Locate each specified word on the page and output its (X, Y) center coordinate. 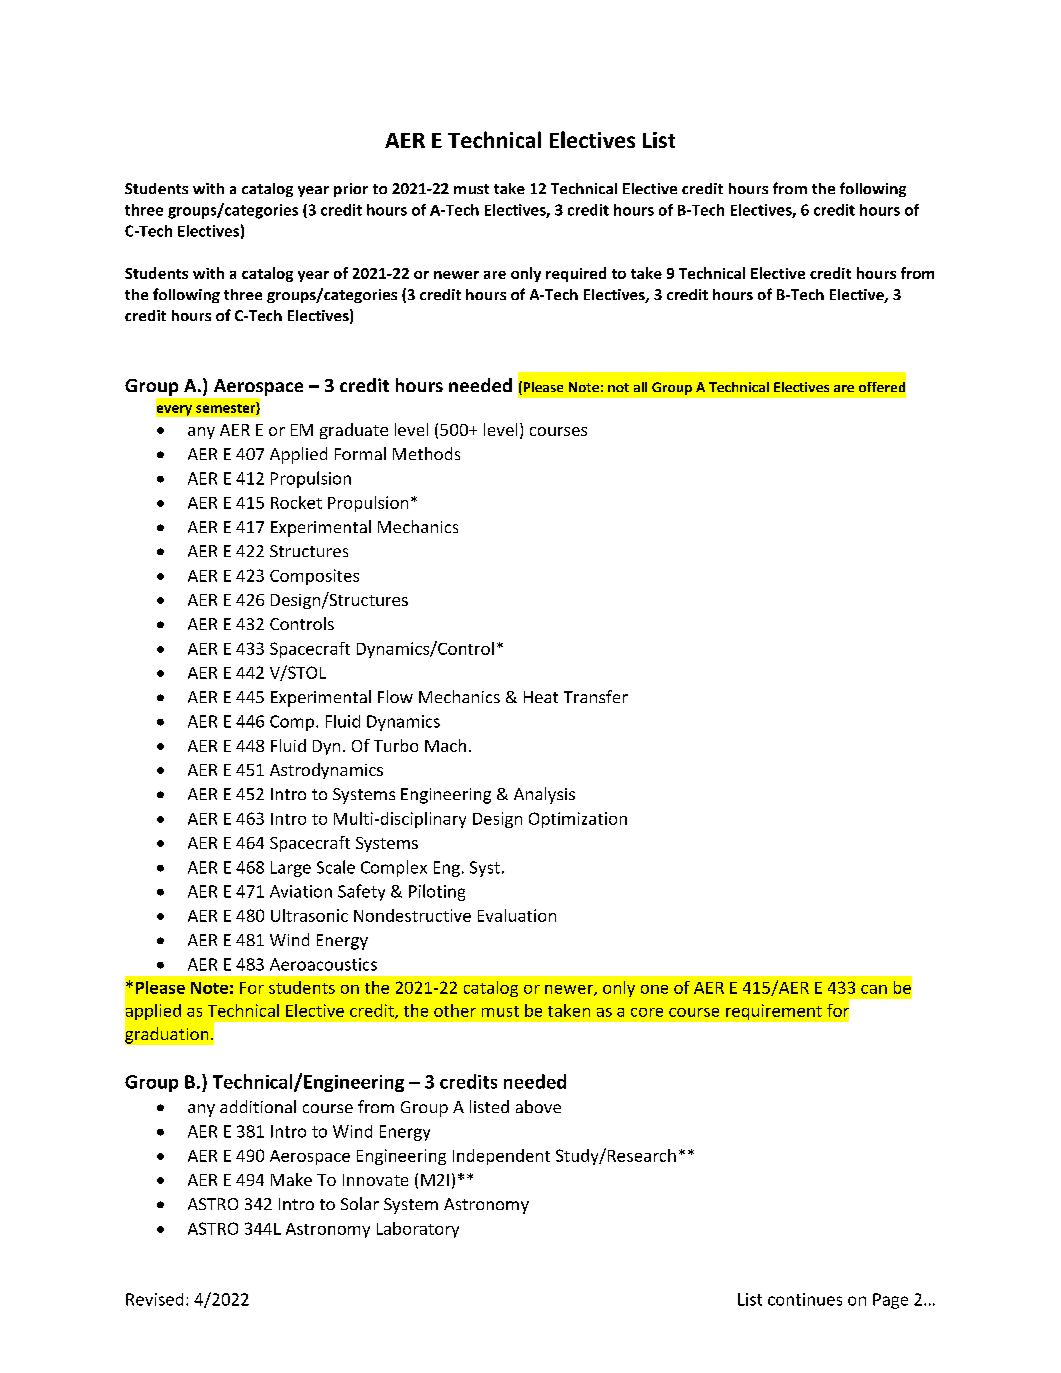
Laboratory (418, 1230)
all (640, 387)
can (874, 989)
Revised (154, 1299)
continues (805, 1299)
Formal (360, 453)
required (576, 274)
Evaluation (517, 915)
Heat (541, 697)
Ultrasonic (309, 915)
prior (351, 190)
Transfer (596, 696)
